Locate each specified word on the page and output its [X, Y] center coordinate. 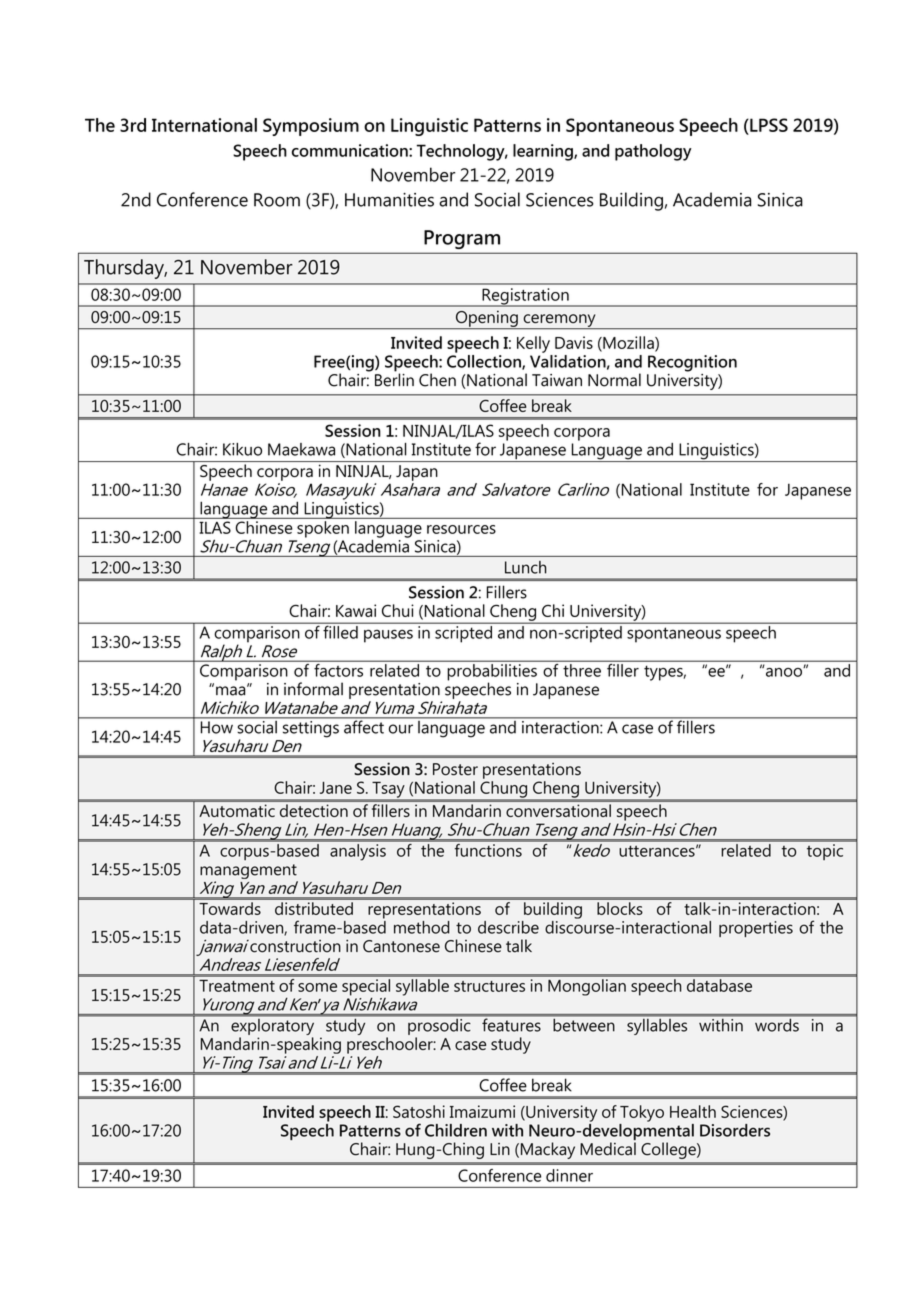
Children [456, 1130]
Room [277, 200]
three [582, 669]
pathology [653, 152]
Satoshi [419, 1111]
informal [313, 689]
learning [544, 152]
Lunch [526, 567]
